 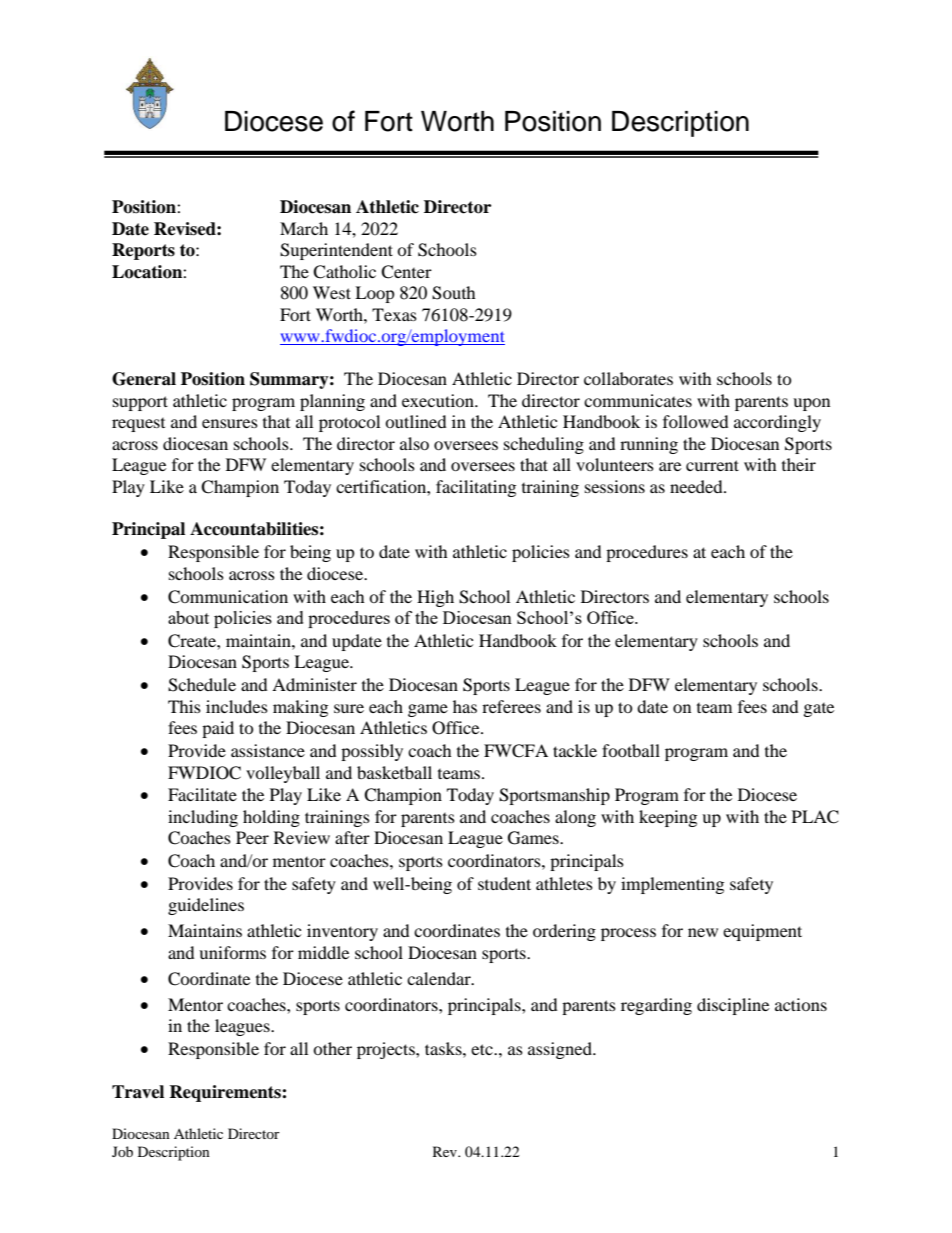 What do you see at coordinates (465, 706) in the image?
I see `has` at bounding box center [465, 706].
